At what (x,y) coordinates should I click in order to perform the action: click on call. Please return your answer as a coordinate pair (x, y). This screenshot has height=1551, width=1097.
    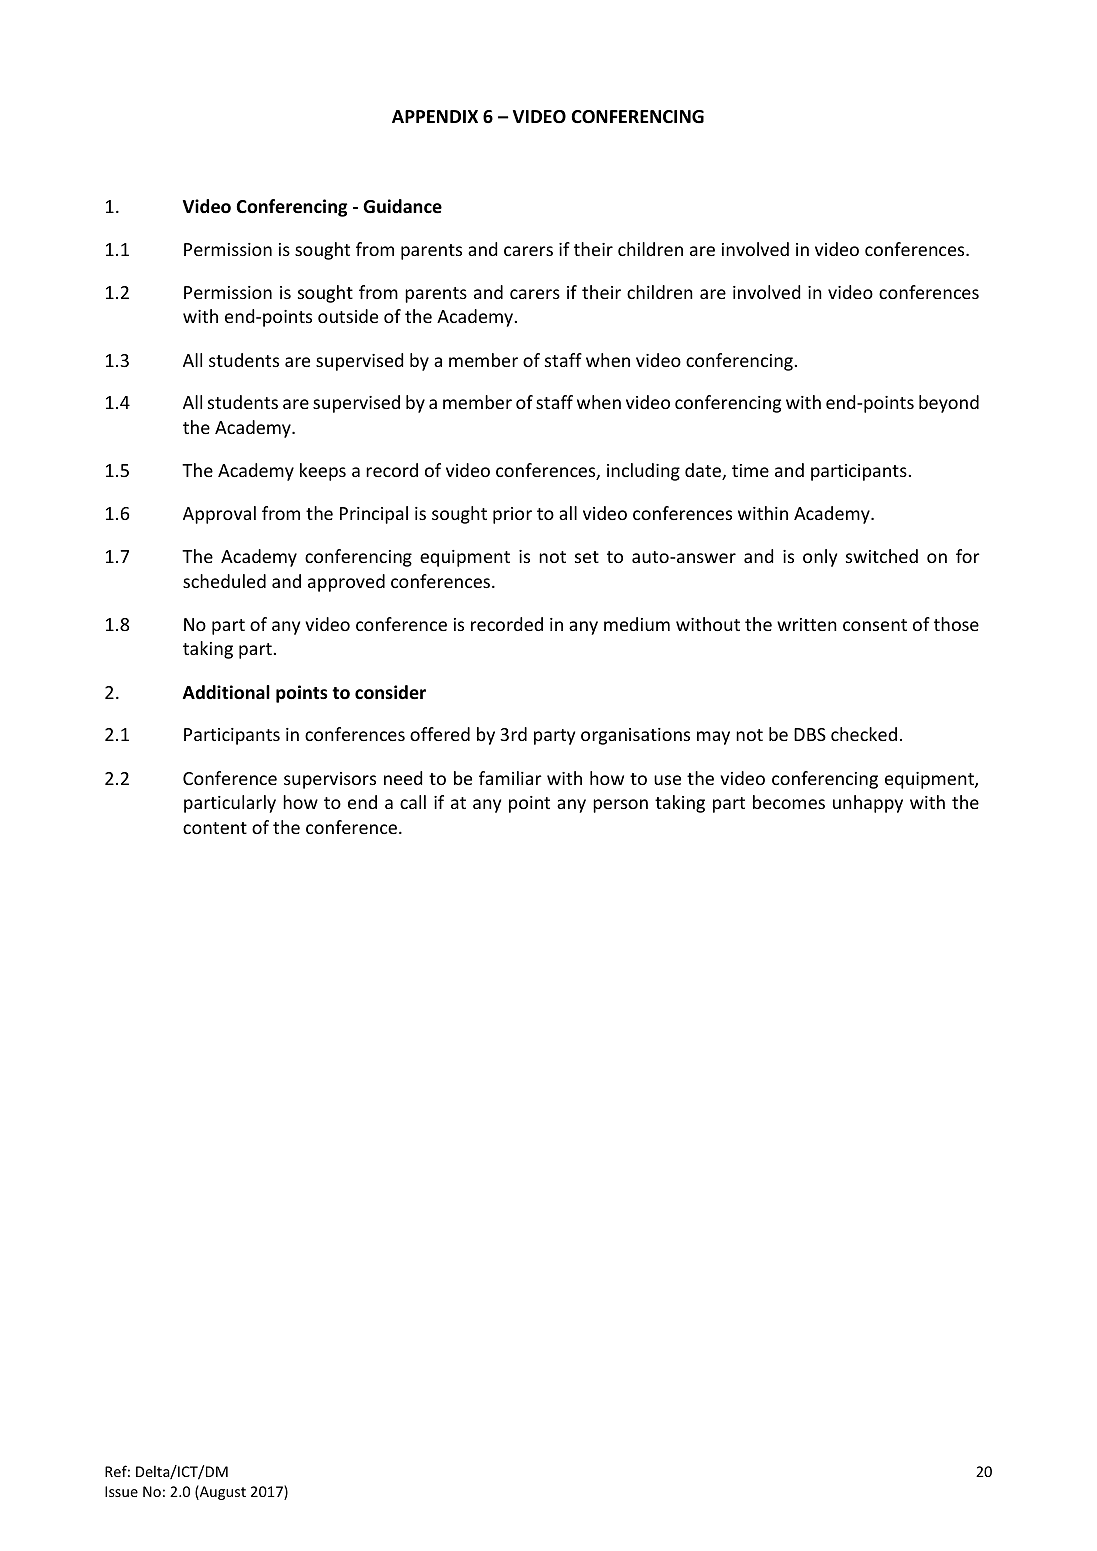
    Looking at the image, I should click on (413, 802).
